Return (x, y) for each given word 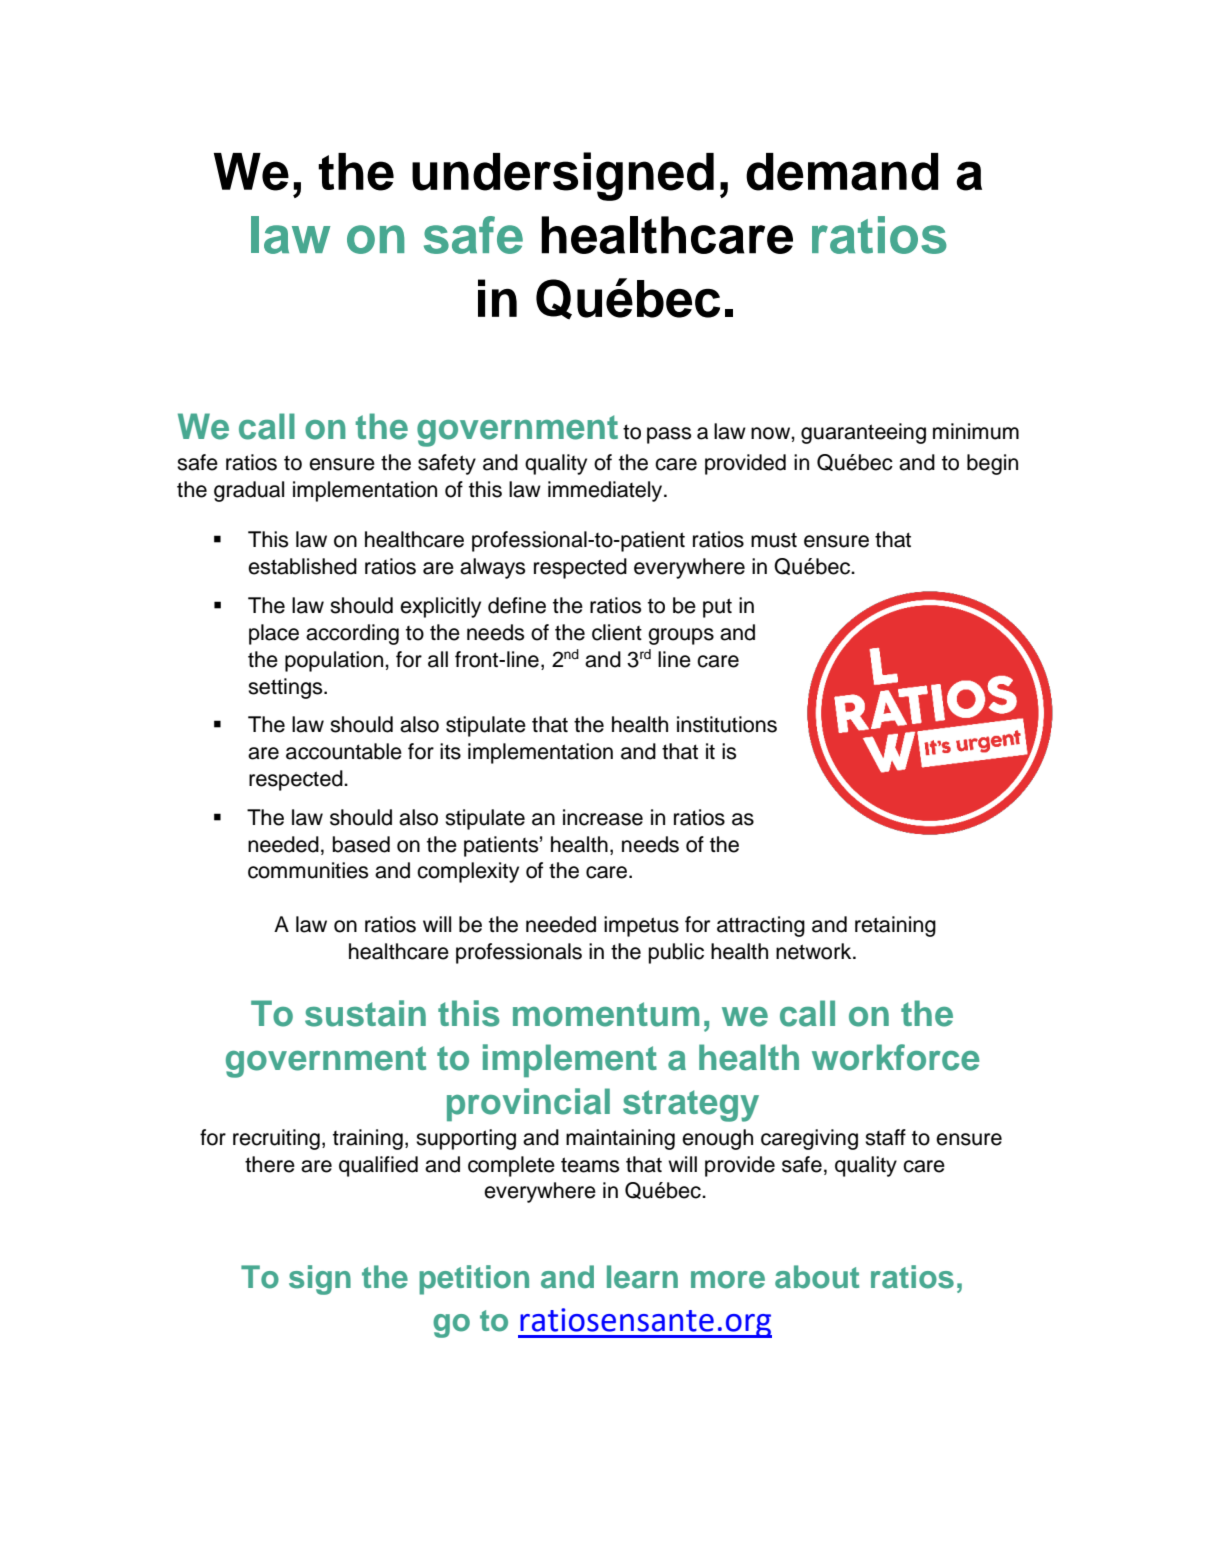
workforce (896, 1057)
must (774, 540)
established (302, 566)
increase (603, 817)
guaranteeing (863, 433)
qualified (378, 1166)
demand (842, 172)
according (352, 634)
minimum (976, 431)
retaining (895, 926)
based (361, 844)
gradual (249, 491)
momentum (606, 1014)
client (617, 632)
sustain (365, 1013)
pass (669, 435)
